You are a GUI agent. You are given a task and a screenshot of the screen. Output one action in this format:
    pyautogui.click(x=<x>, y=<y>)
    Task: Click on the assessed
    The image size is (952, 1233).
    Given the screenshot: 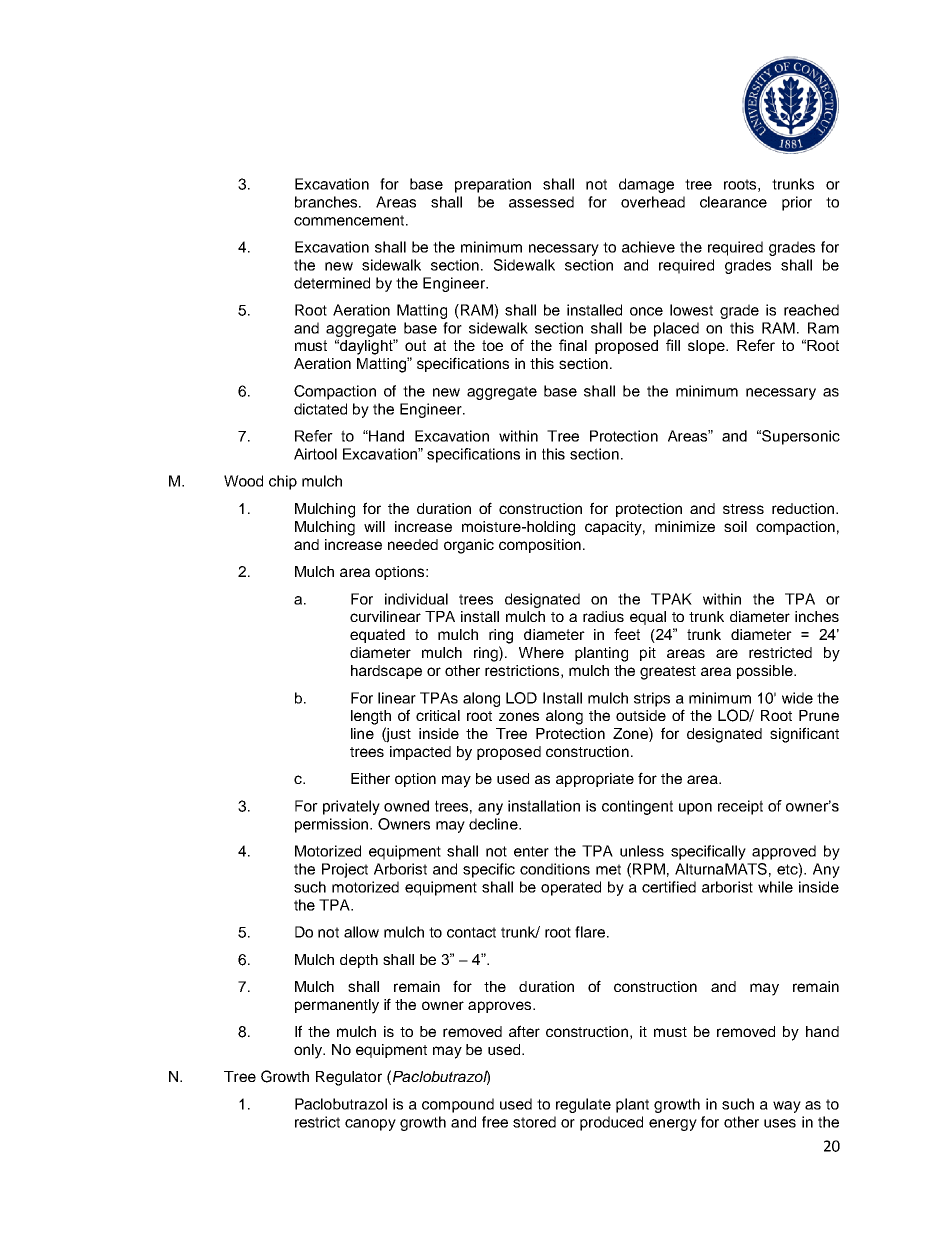 What is the action you would take?
    pyautogui.click(x=541, y=202)
